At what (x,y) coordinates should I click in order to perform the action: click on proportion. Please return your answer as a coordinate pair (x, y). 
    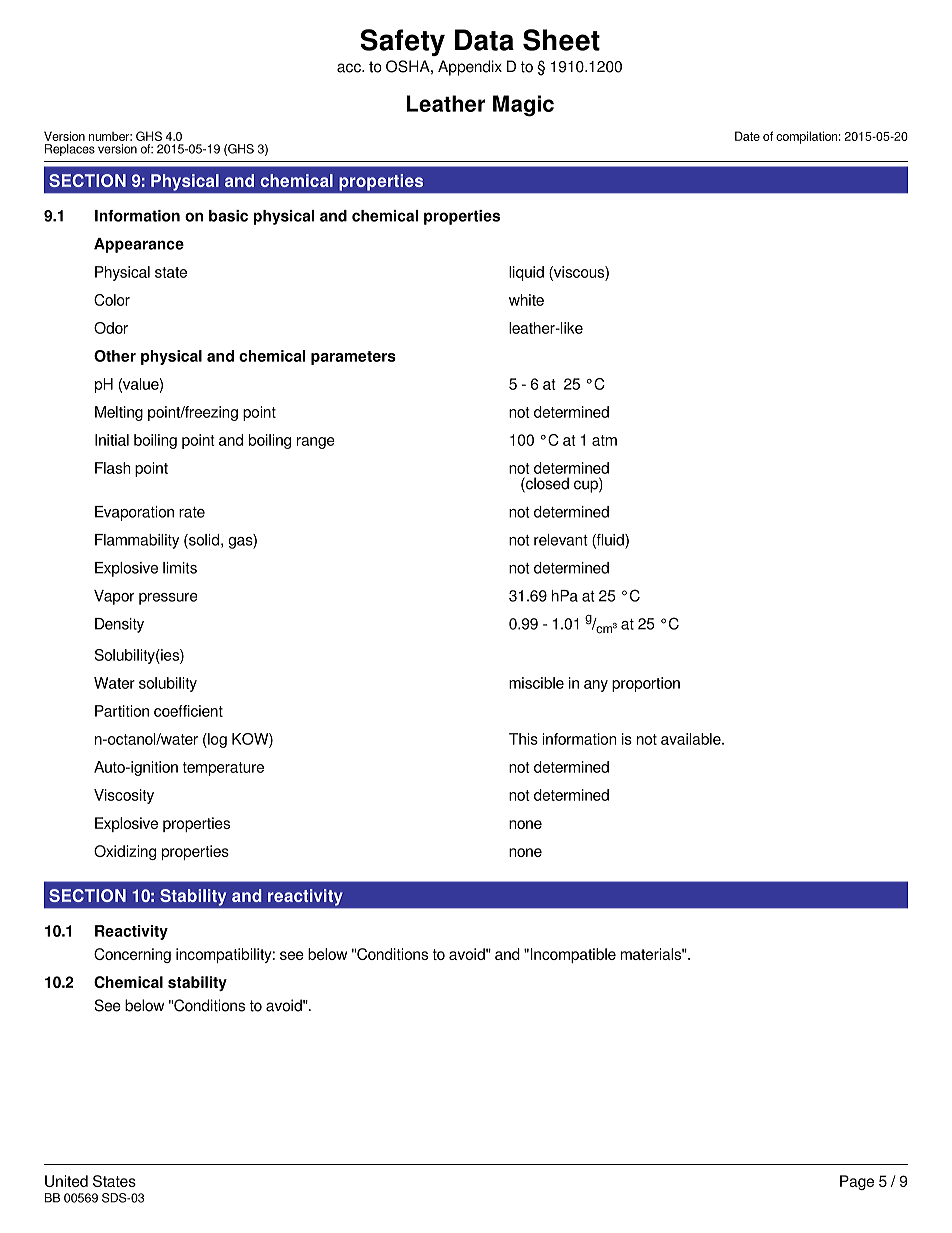
    Looking at the image, I should click on (646, 684).
